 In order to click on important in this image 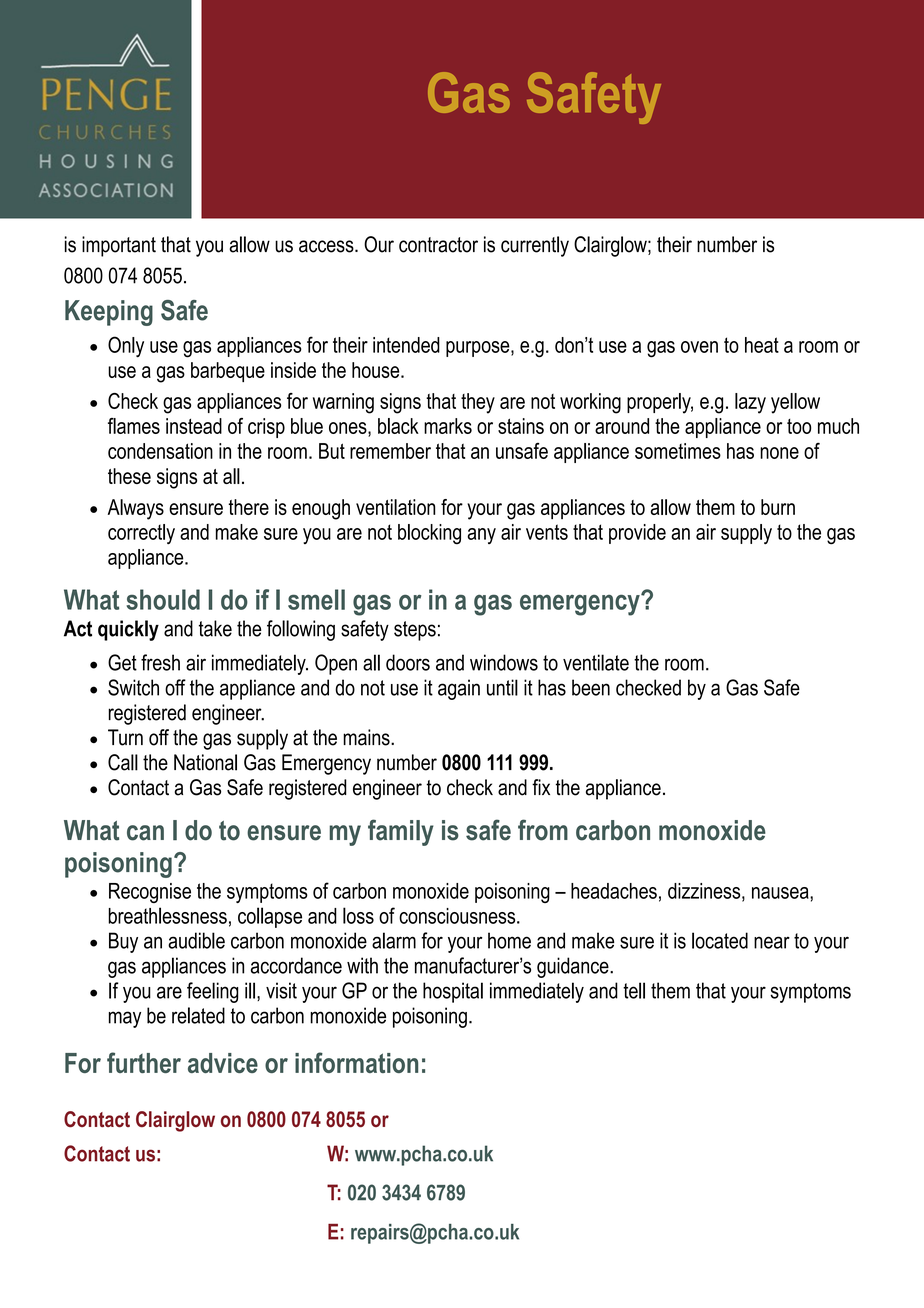, I will do `click(119, 246)`.
